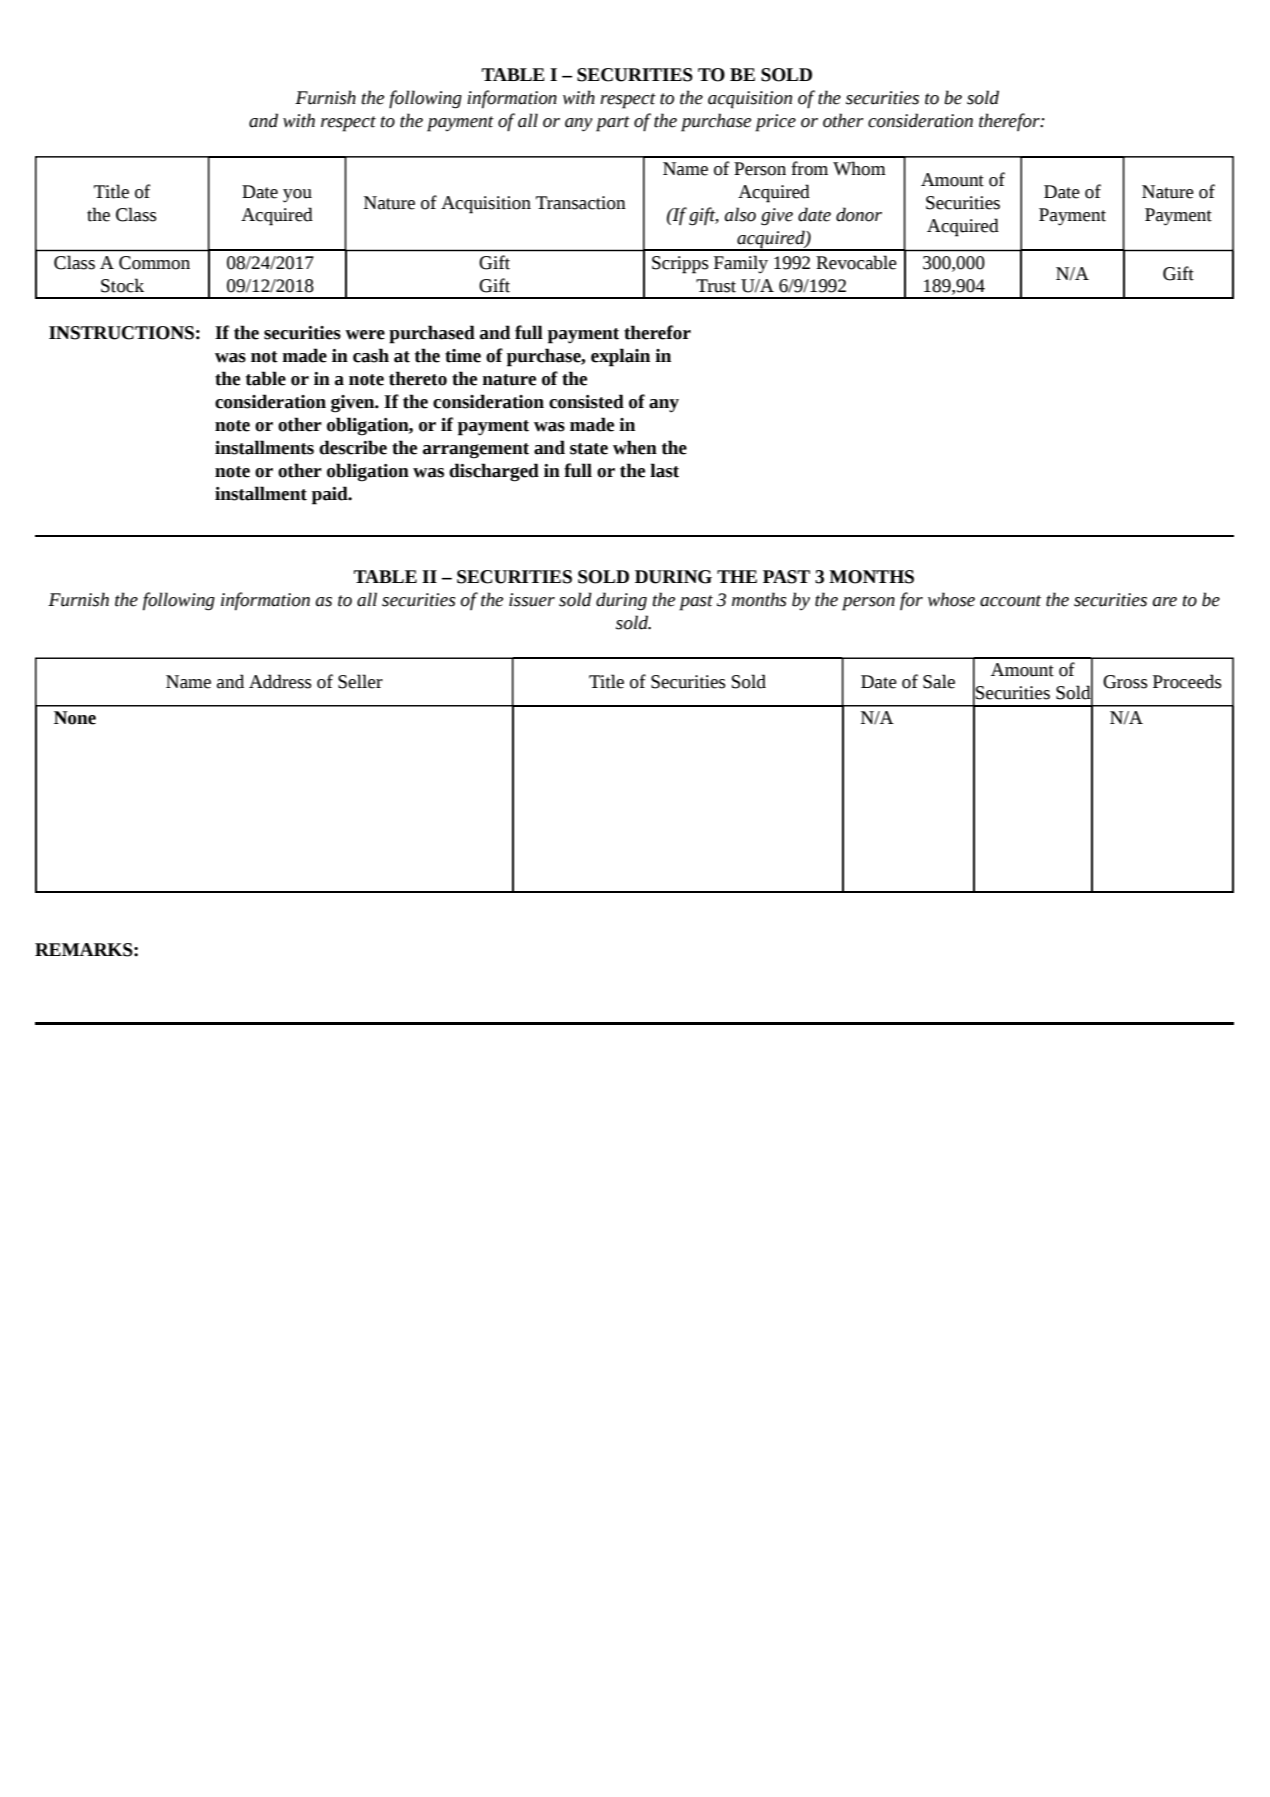 The height and width of the screenshot is (1797, 1270). What do you see at coordinates (635, 447) in the screenshot?
I see `when` at bounding box center [635, 447].
